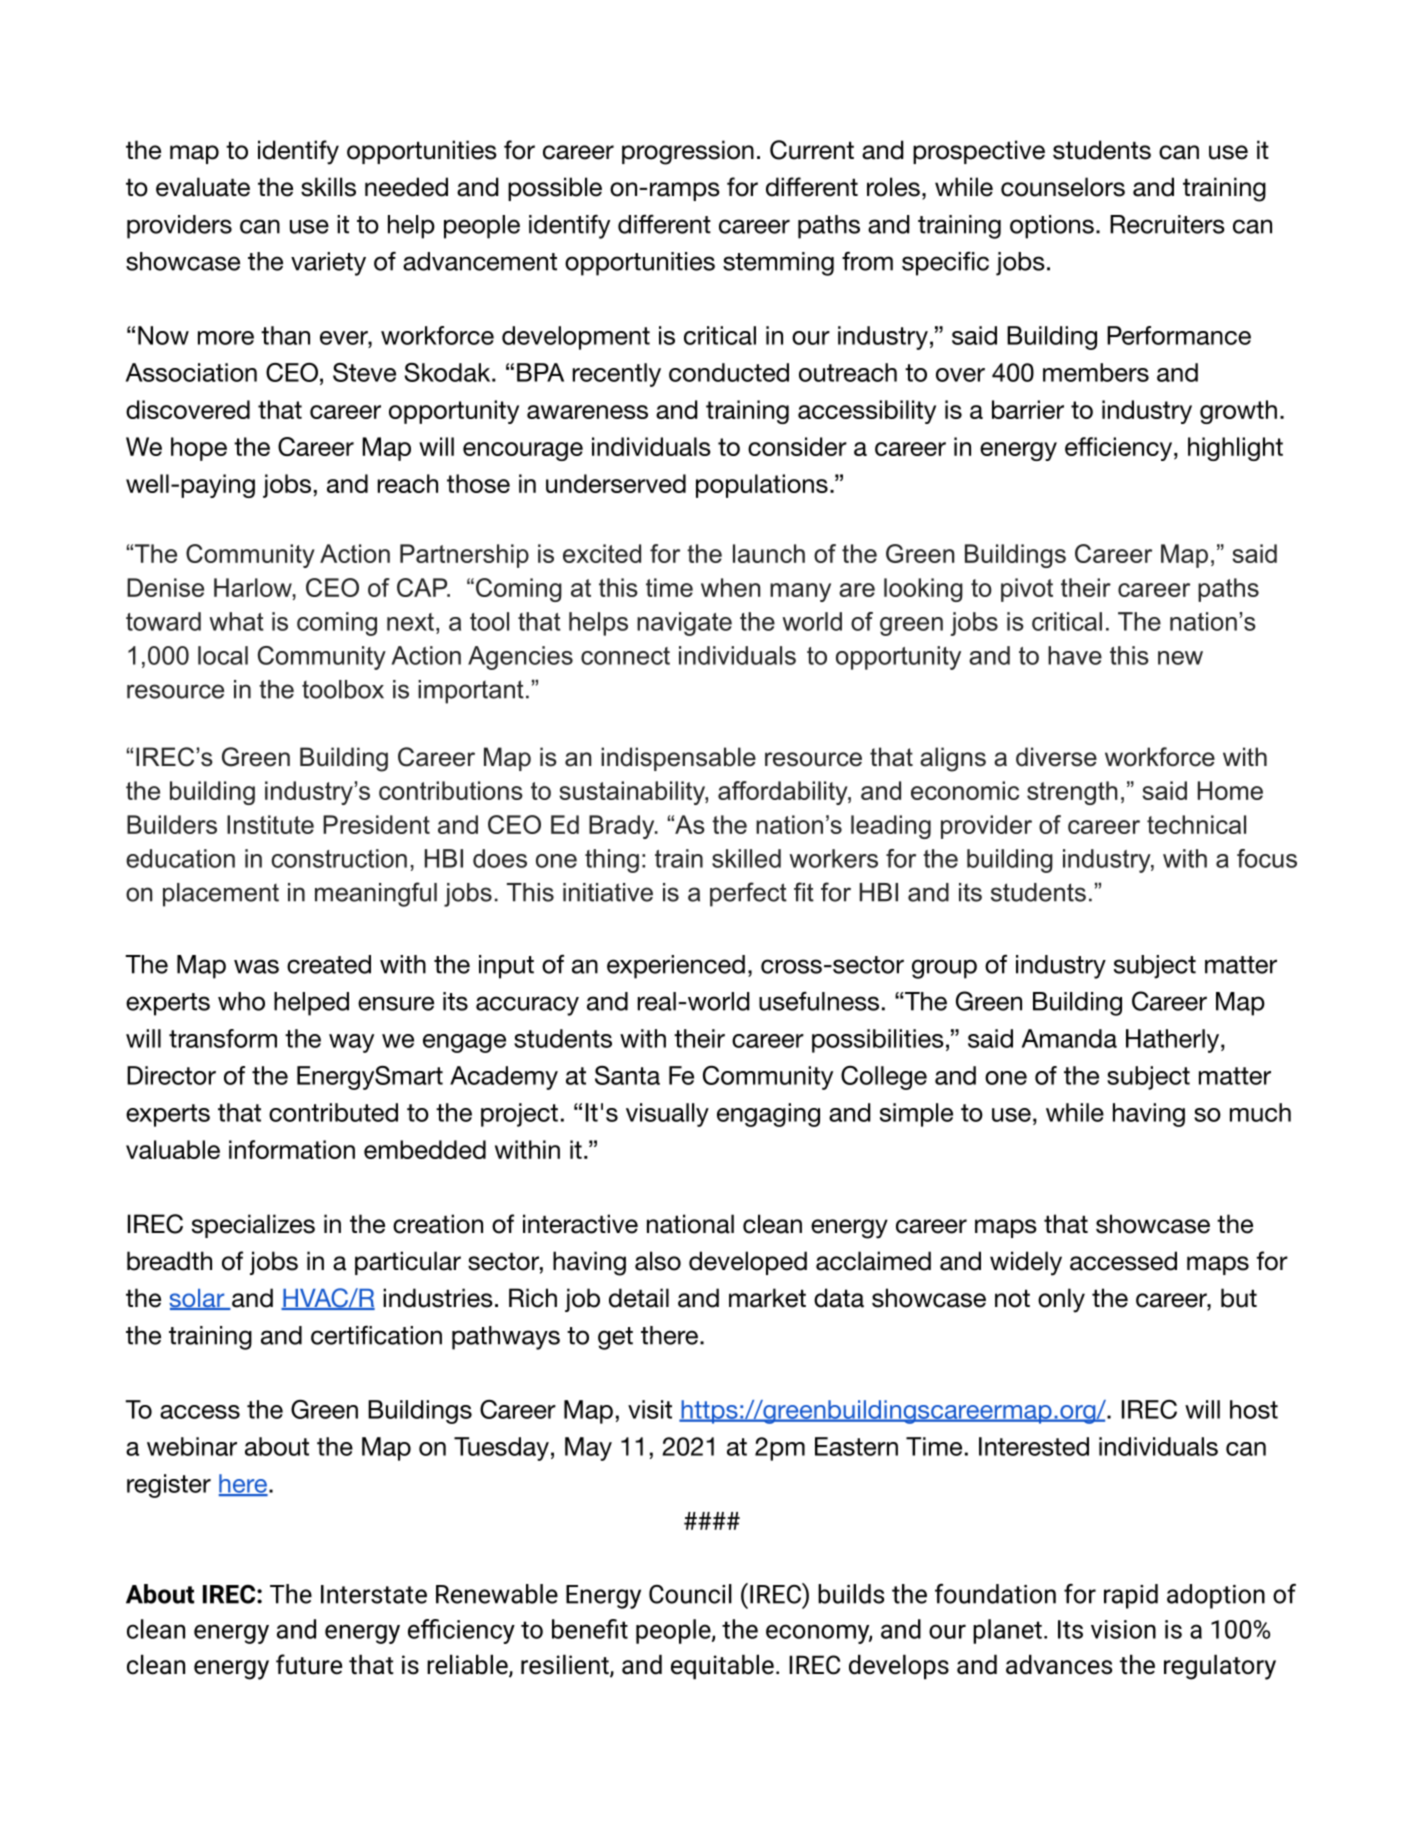 The height and width of the screenshot is (1843, 1424). Describe the element at coordinates (328, 187) in the screenshot. I see `skills` at that location.
